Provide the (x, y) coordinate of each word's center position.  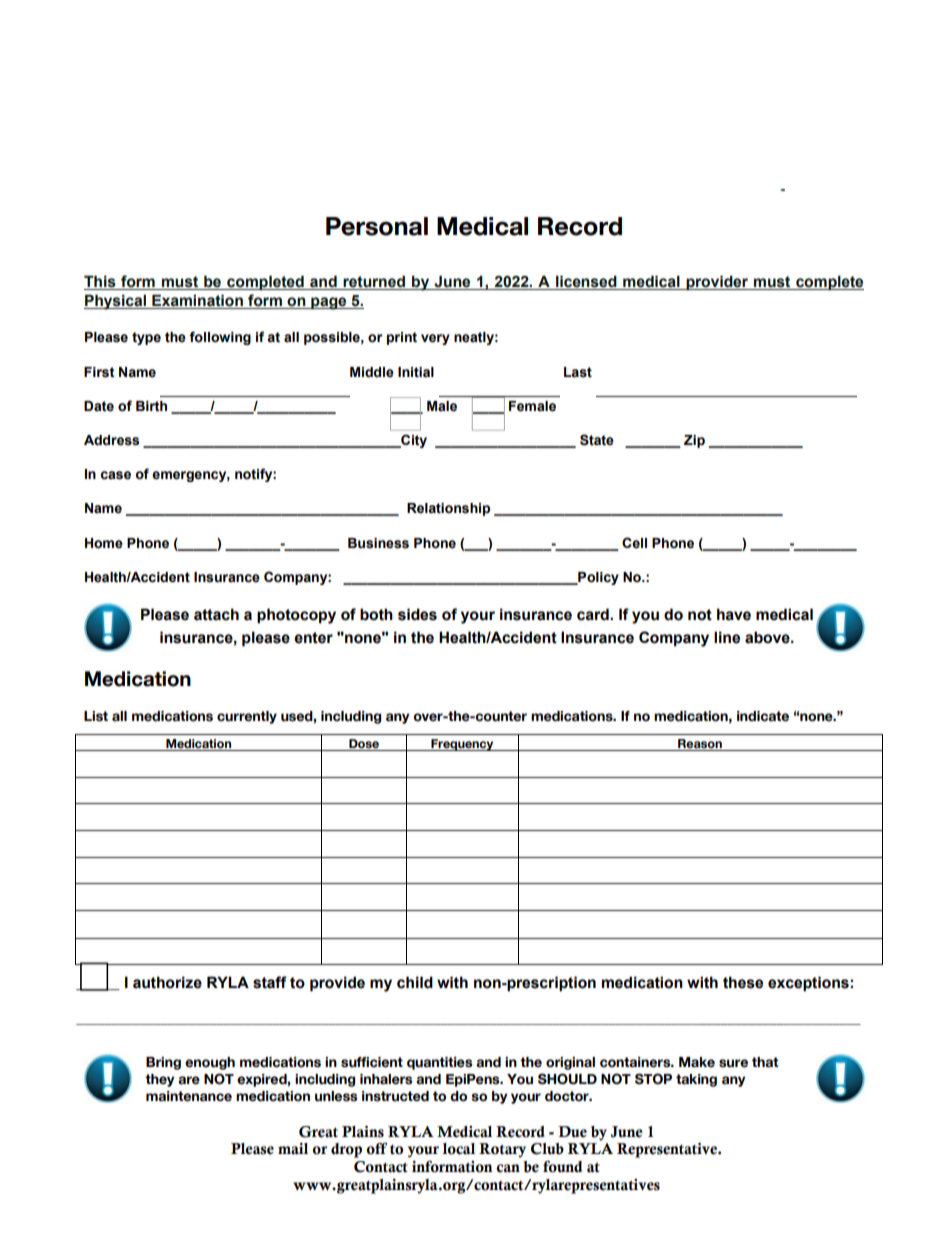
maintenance (189, 1096)
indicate (763, 716)
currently (247, 717)
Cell (634, 543)
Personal (377, 226)
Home (104, 543)
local (459, 1149)
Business (378, 543)
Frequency (462, 745)
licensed (586, 281)
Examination (197, 301)
